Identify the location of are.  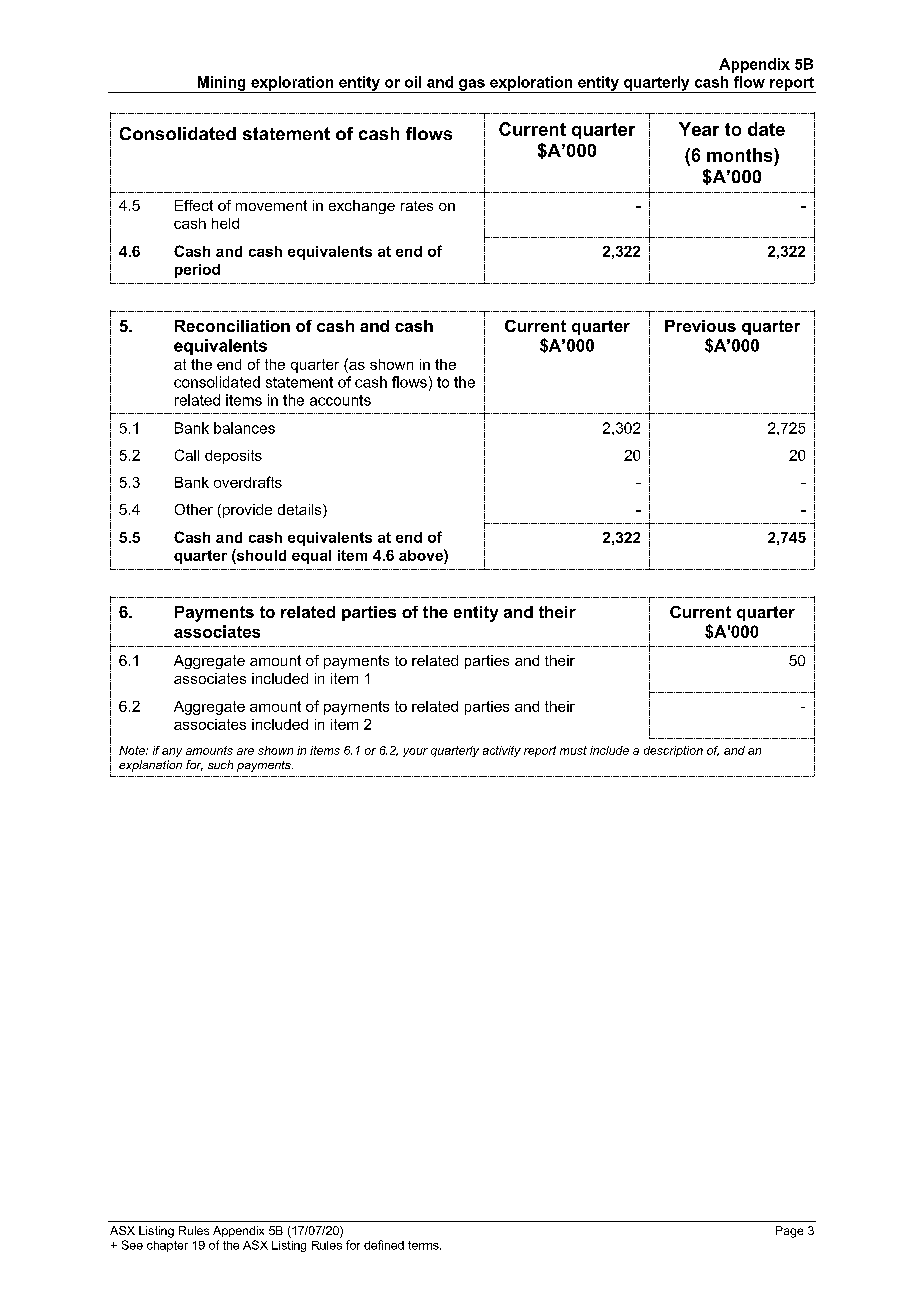
(245, 751).
